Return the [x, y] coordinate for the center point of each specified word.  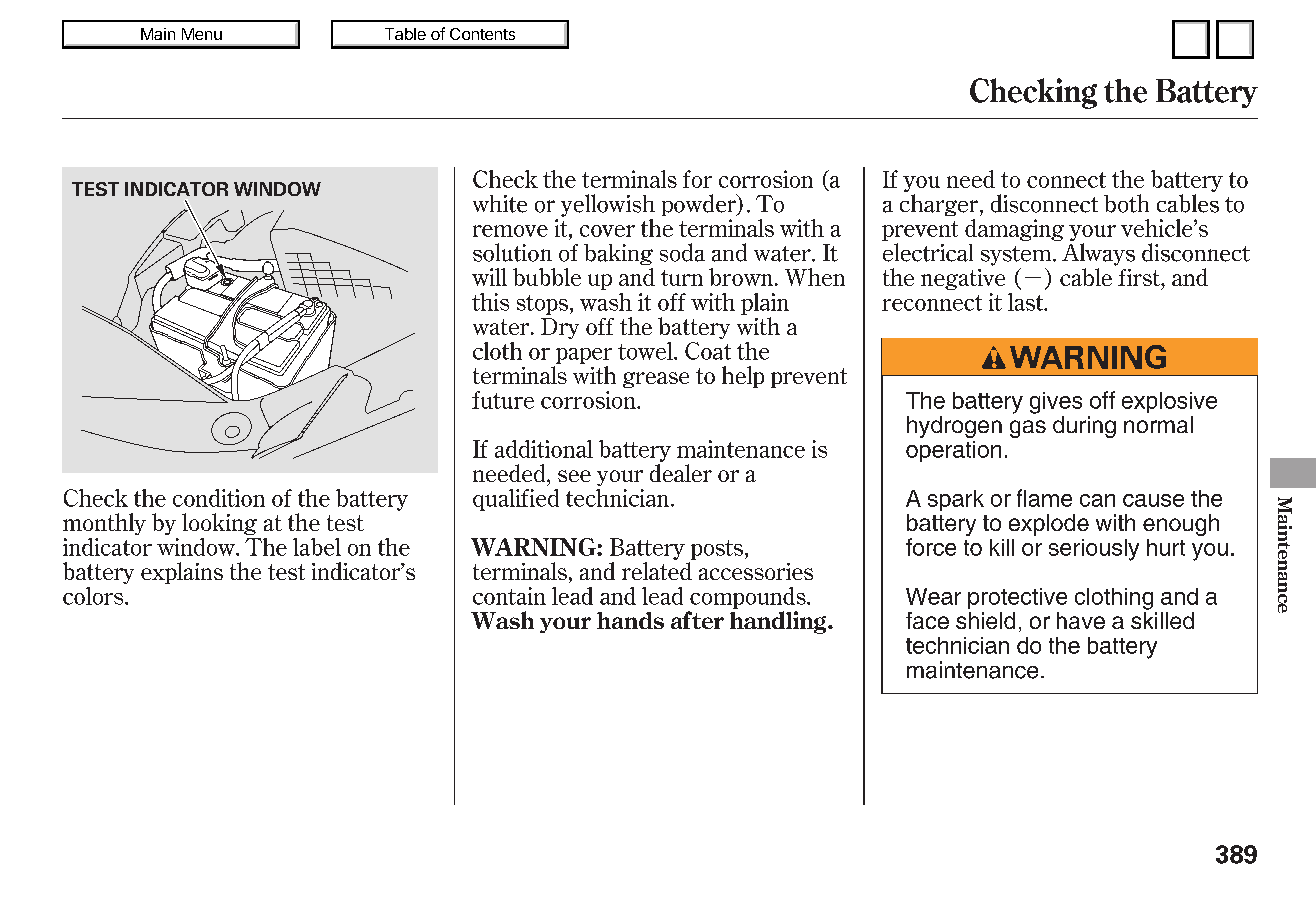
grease [656, 380]
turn [682, 278]
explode [1049, 525]
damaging [1014, 230]
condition [219, 498]
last [1027, 302]
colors [94, 596]
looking [219, 524]
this [490, 302]
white [500, 204]
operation [953, 451]
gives [1056, 403]
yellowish [608, 205]
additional [544, 449]
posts [717, 550]
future [503, 400]
